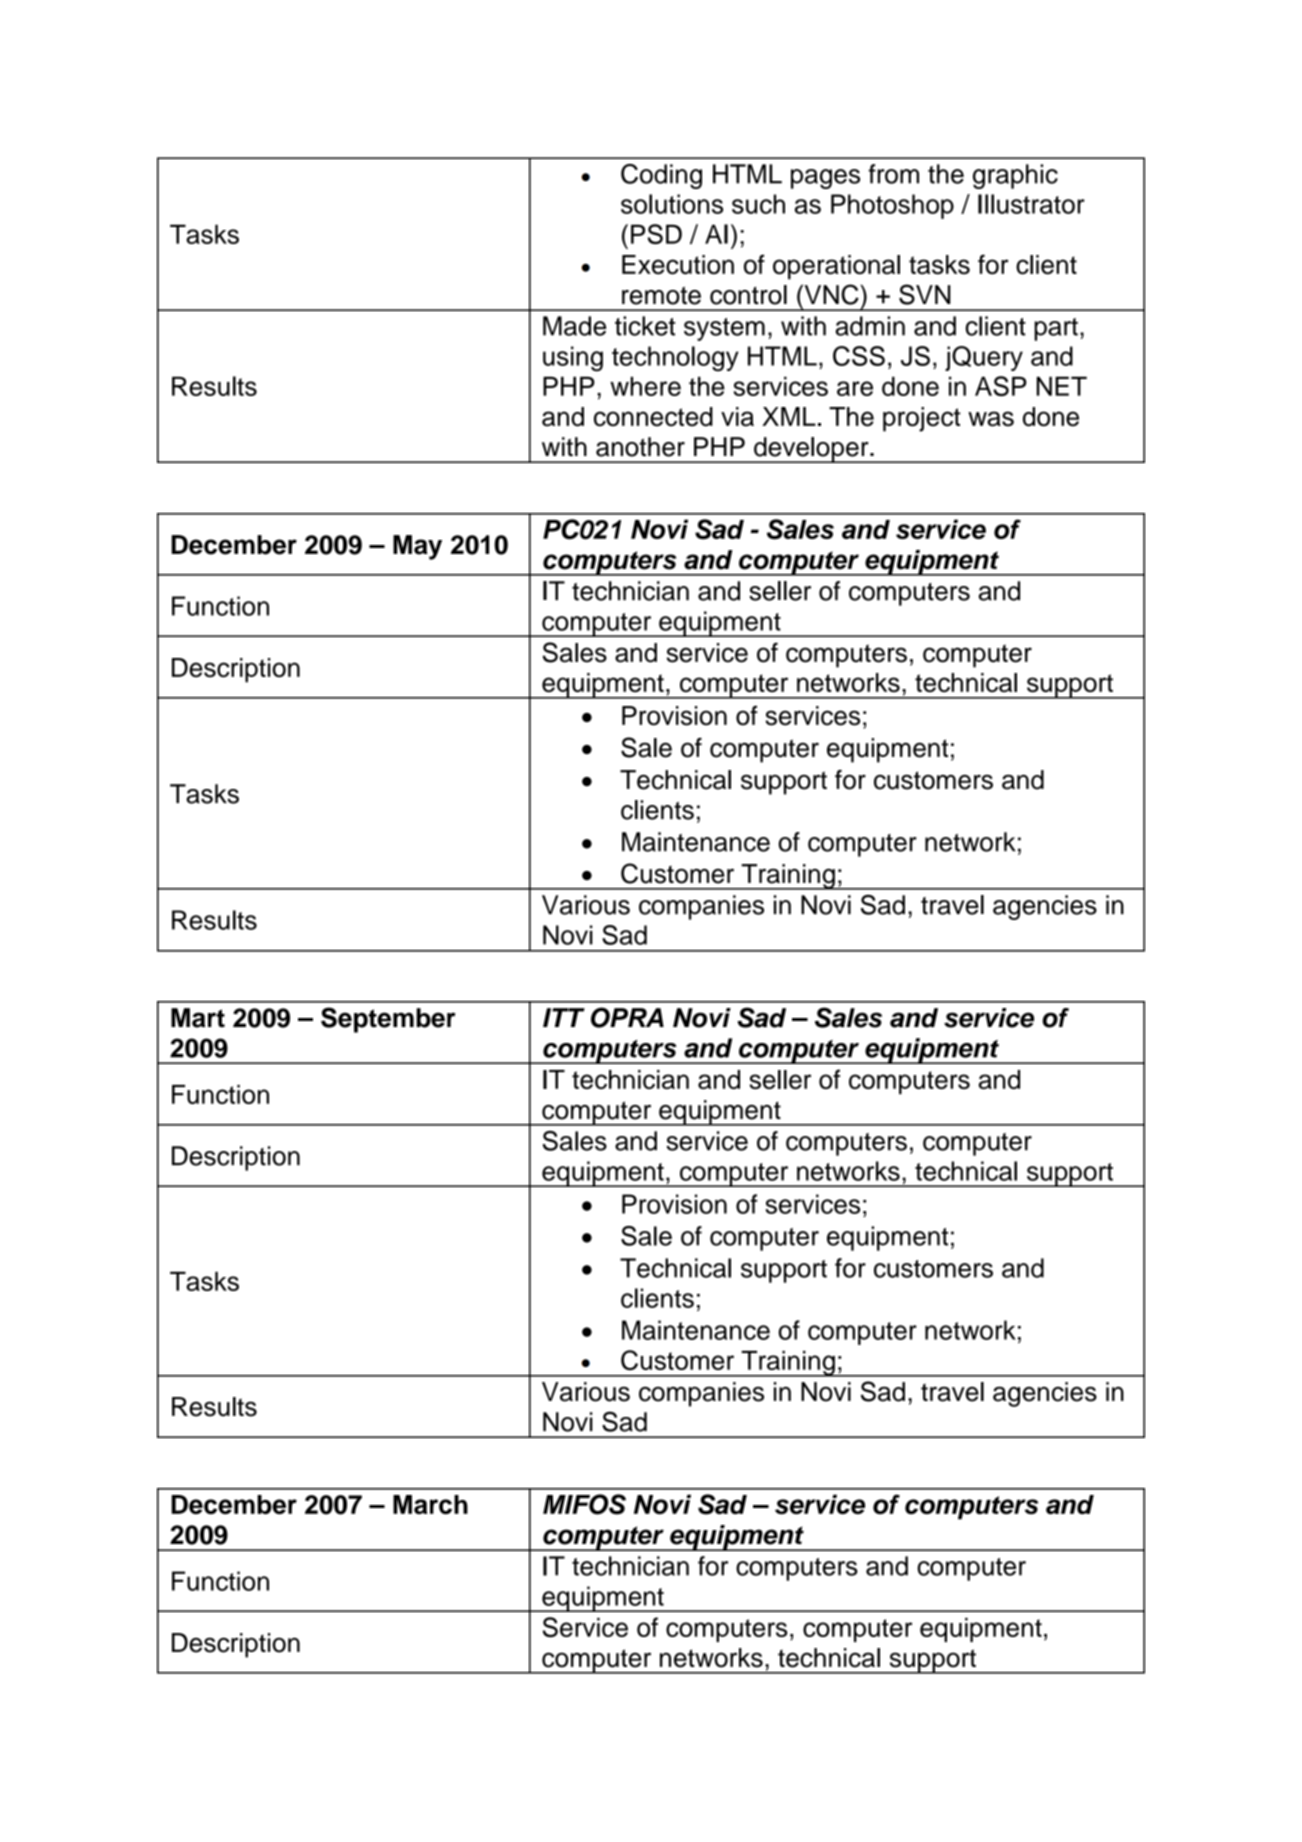 This screenshot has height=1842, width=1302. I want to click on September, so click(388, 1020).
